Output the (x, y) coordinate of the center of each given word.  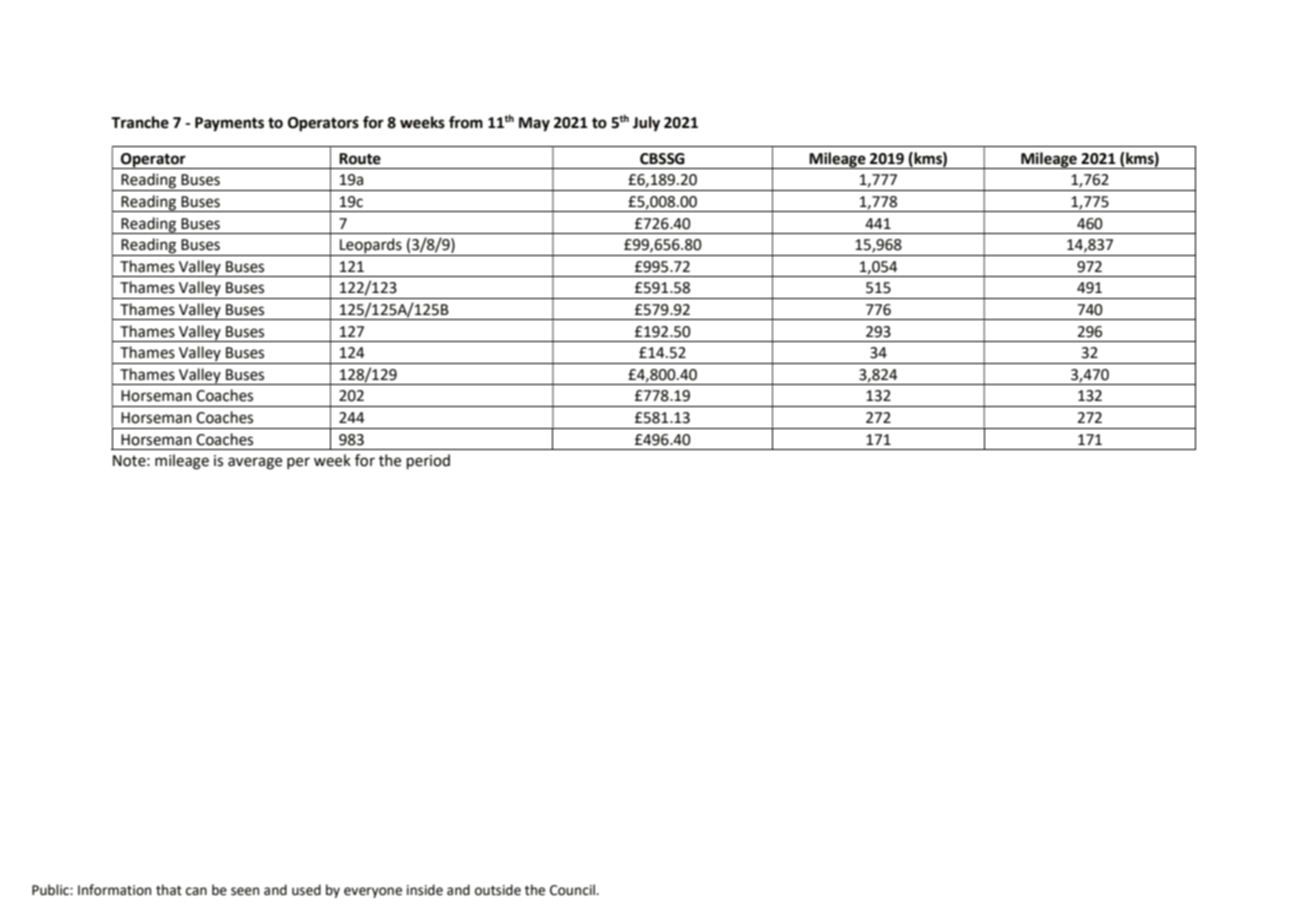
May (534, 124)
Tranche (140, 122)
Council (573, 890)
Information (114, 890)
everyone (373, 892)
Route (360, 159)
